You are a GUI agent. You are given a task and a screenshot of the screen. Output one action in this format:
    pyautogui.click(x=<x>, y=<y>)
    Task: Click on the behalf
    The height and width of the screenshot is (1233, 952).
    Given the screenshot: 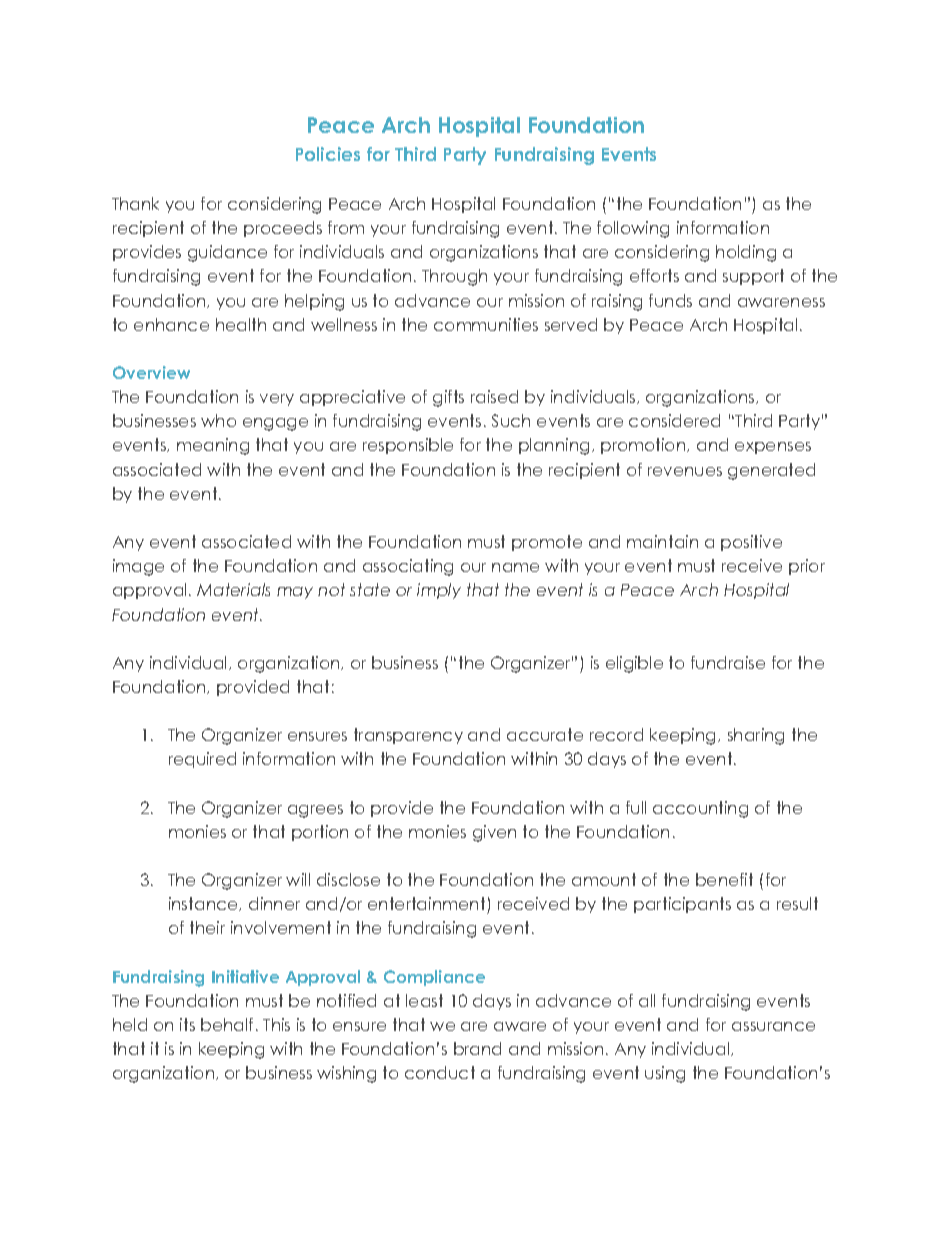 What is the action you would take?
    pyautogui.click(x=227, y=1024)
